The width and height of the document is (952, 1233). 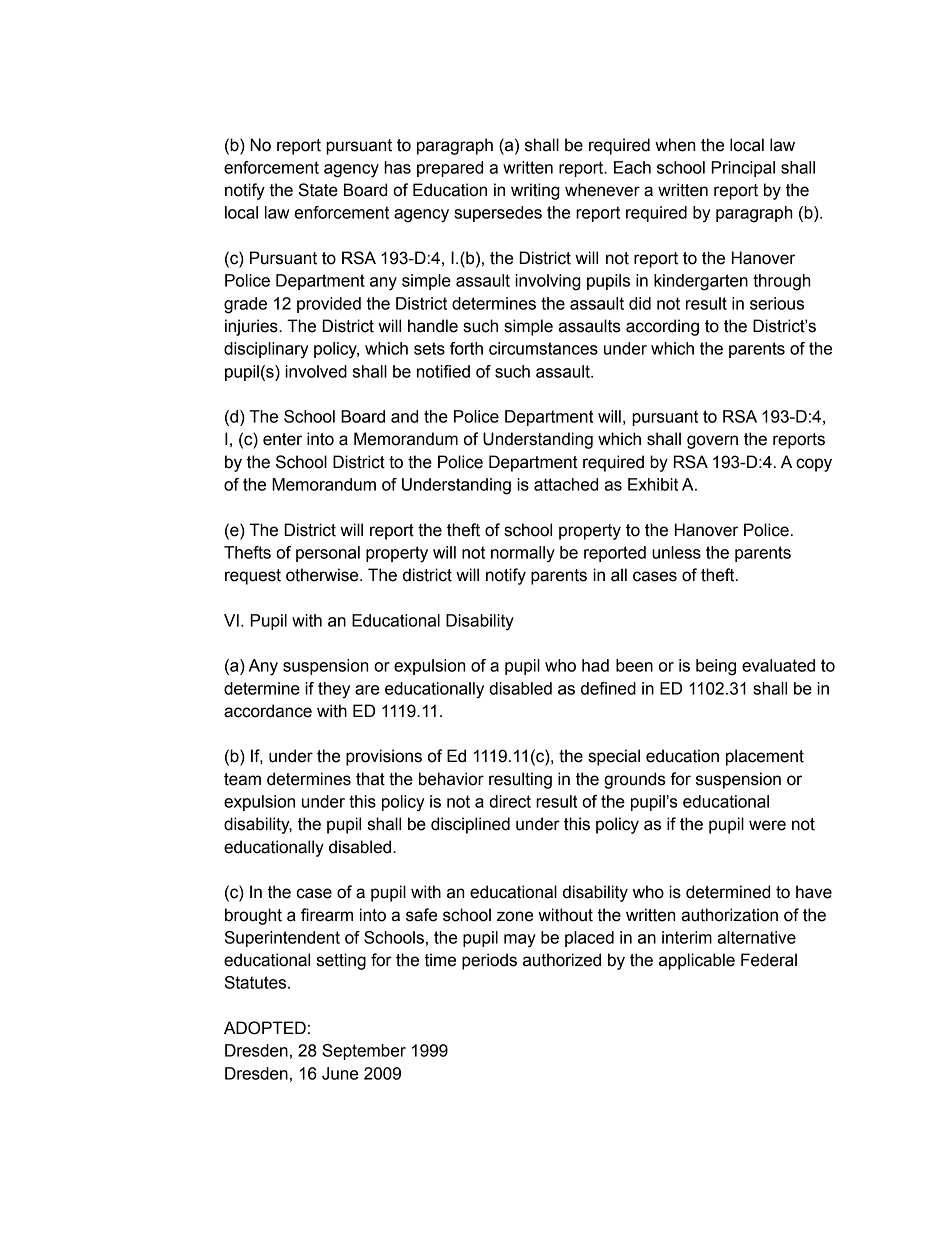 What do you see at coordinates (318, 190) in the document?
I see `State` at bounding box center [318, 190].
